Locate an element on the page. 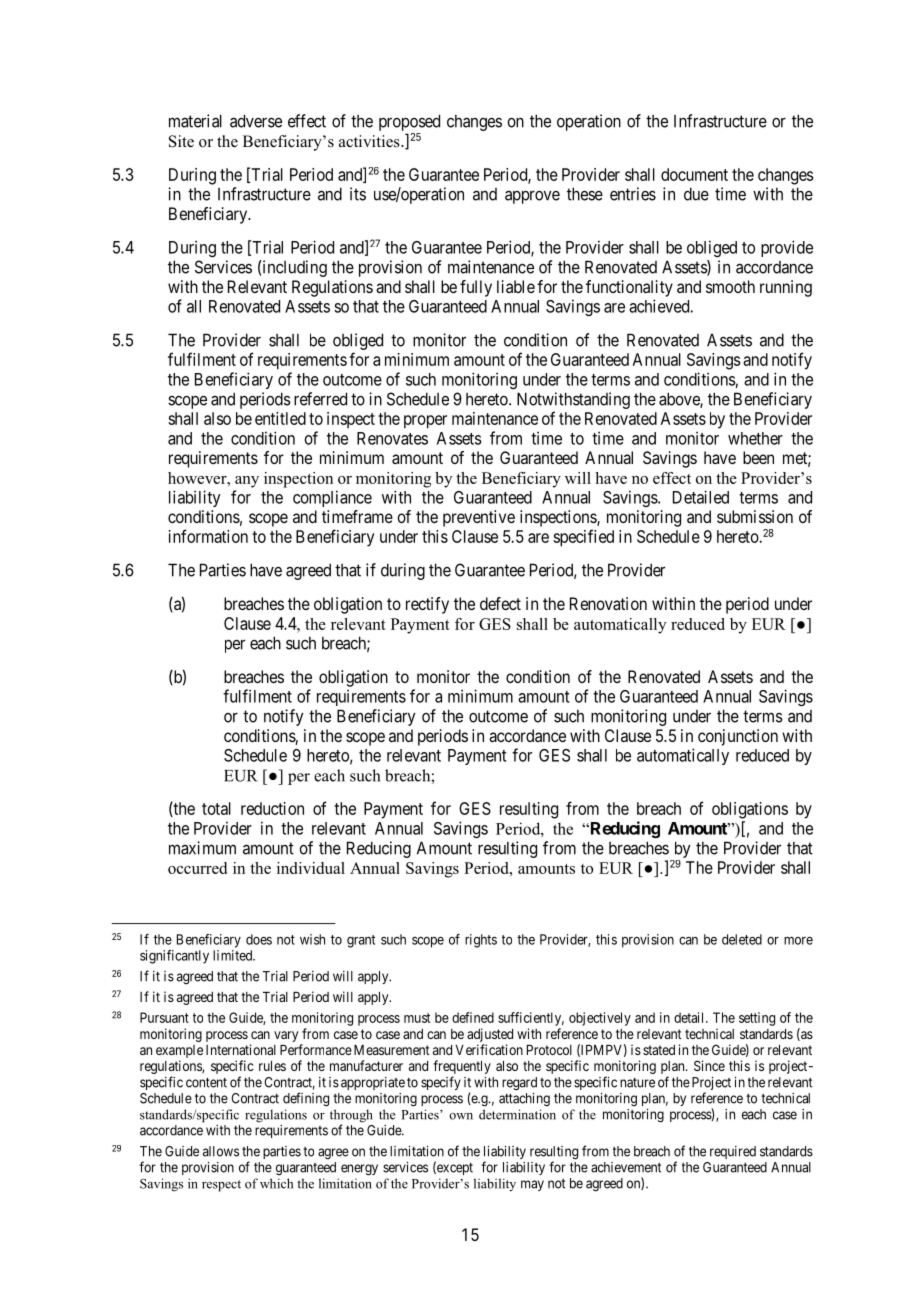 This page has height=1308, width=924. information is located at coordinates (208, 536).
